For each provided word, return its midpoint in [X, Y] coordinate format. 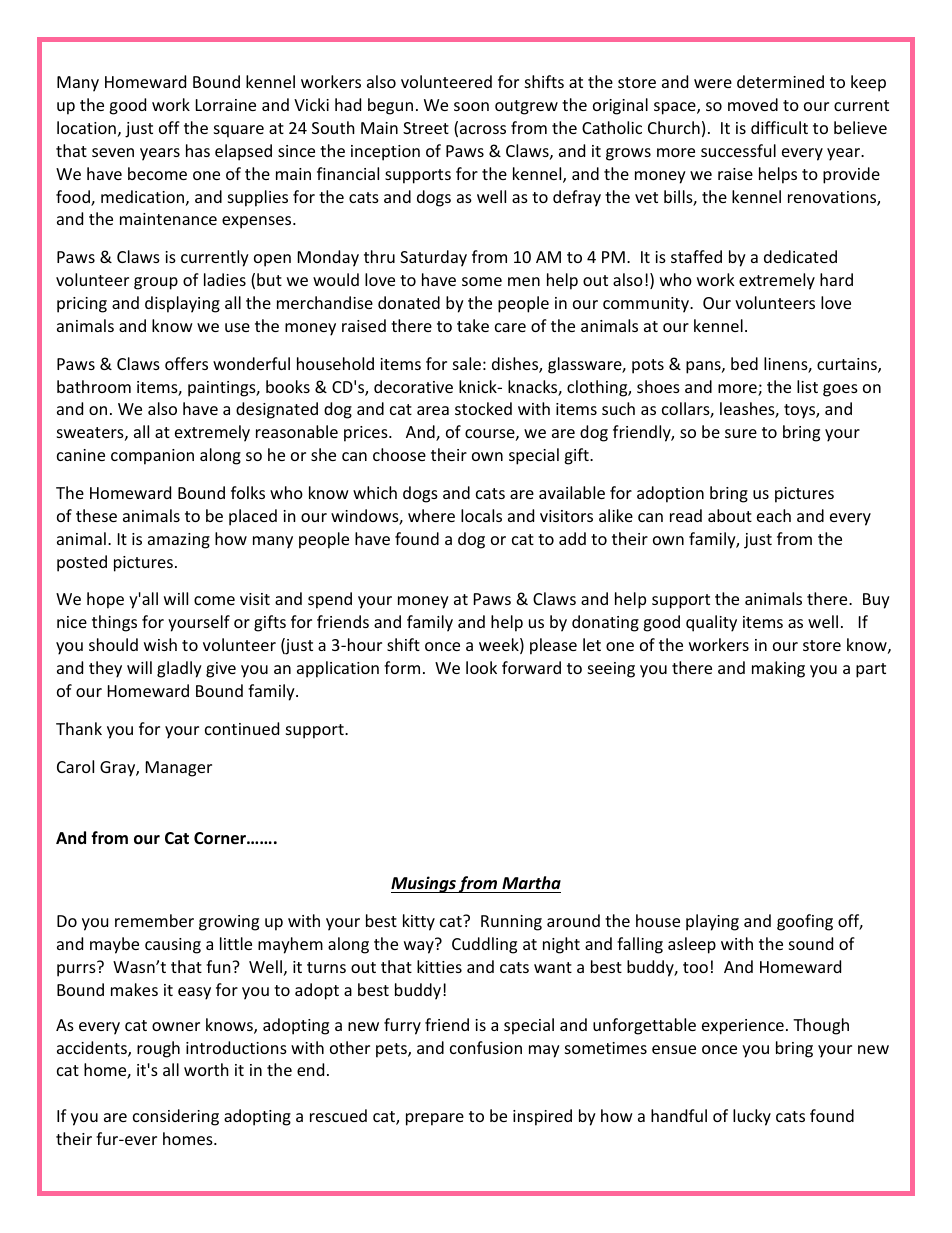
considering [176, 1117]
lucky [752, 1117]
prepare [435, 1119]
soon [471, 106]
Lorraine [226, 105]
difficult [779, 127]
